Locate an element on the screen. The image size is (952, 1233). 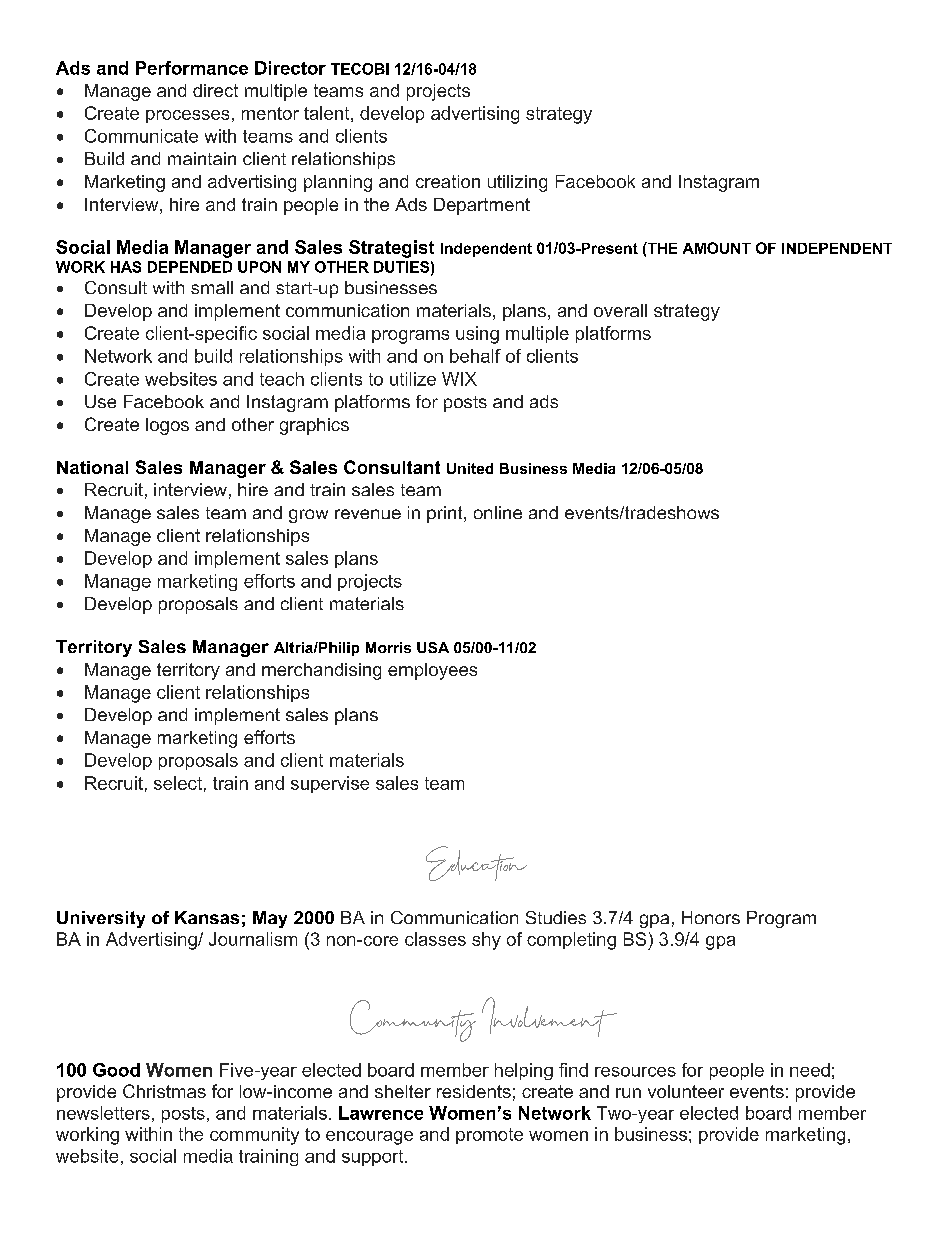
Education is located at coordinates (476, 863).
